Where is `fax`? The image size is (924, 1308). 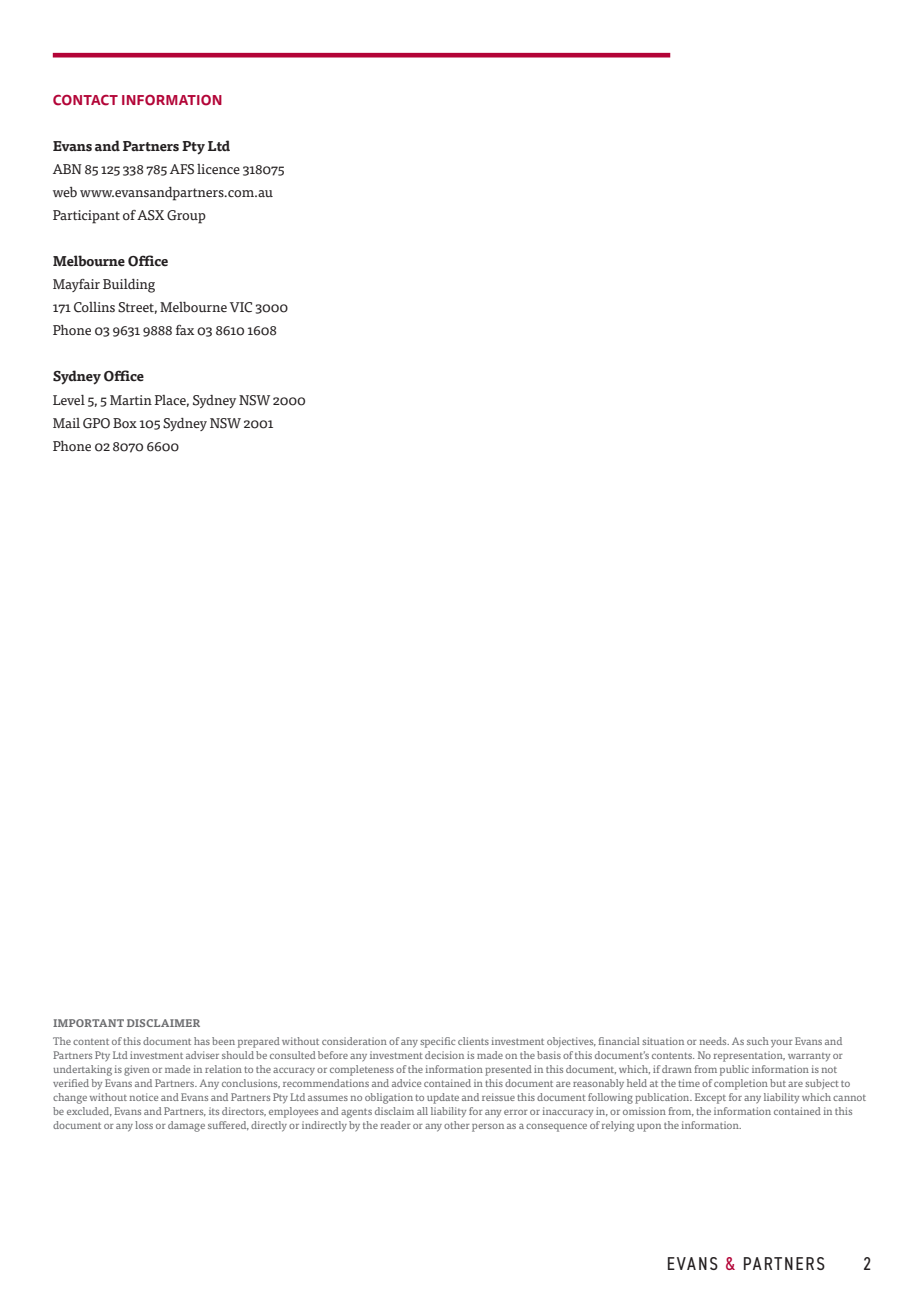 fax is located at coordinates (185, 330).
